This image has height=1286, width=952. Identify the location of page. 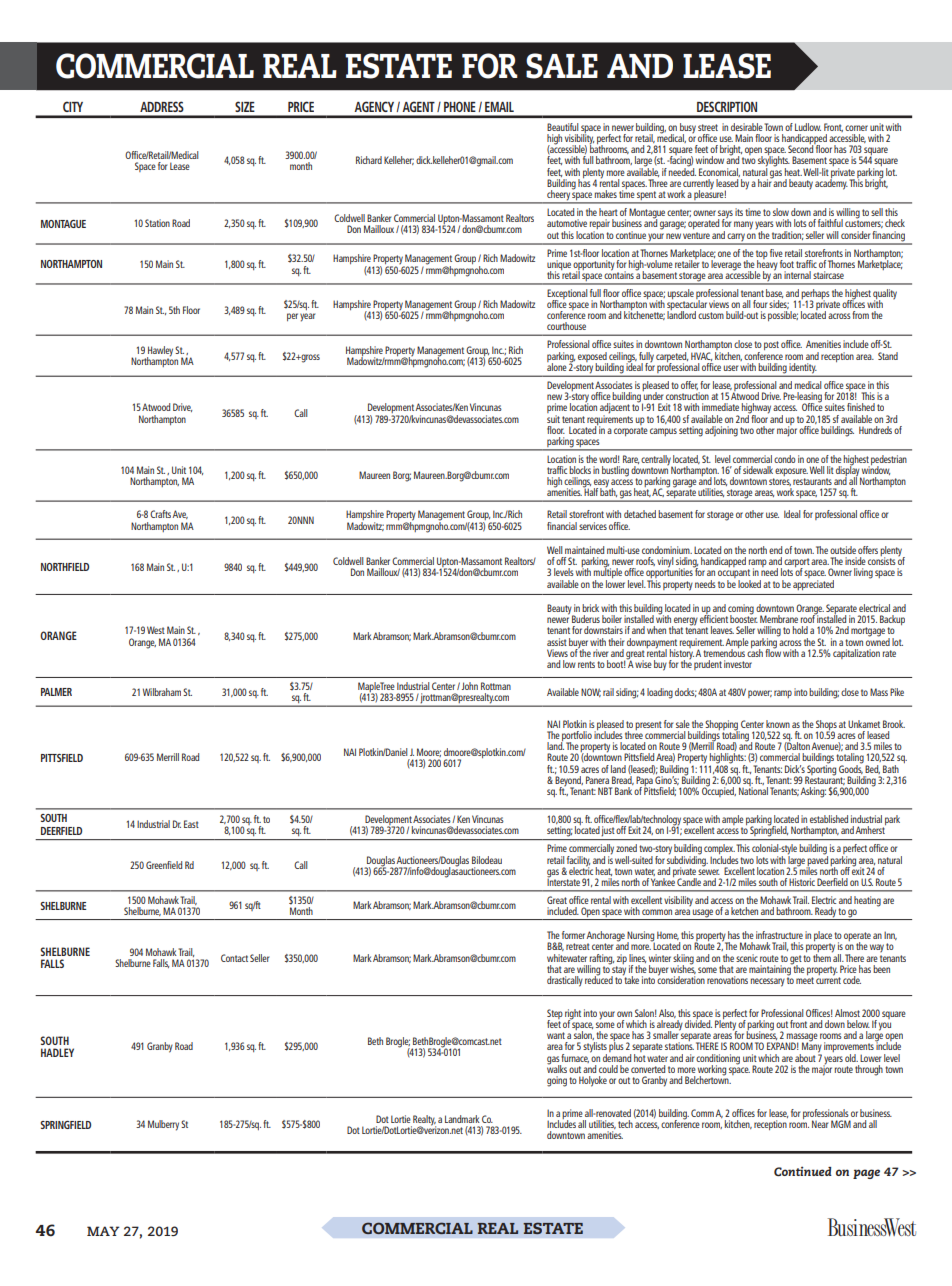
(866, 1174).
